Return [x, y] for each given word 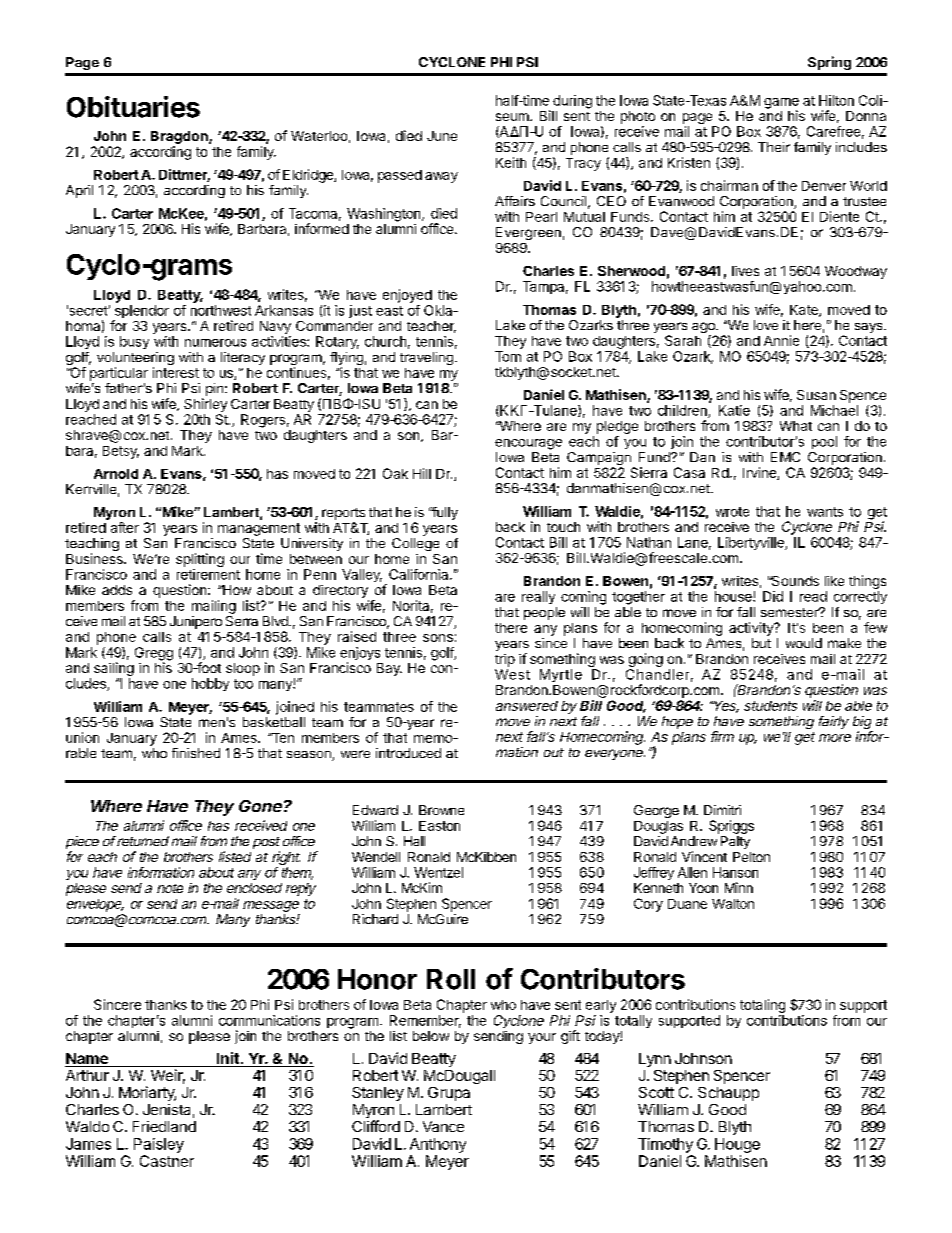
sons [438, 638]
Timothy [665, 1145]
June [442, 136]
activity [752, 629]
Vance [443, 1126]
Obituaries [133, 107]
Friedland [164, 1126]
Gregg [154, 655]
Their [774, 147]
